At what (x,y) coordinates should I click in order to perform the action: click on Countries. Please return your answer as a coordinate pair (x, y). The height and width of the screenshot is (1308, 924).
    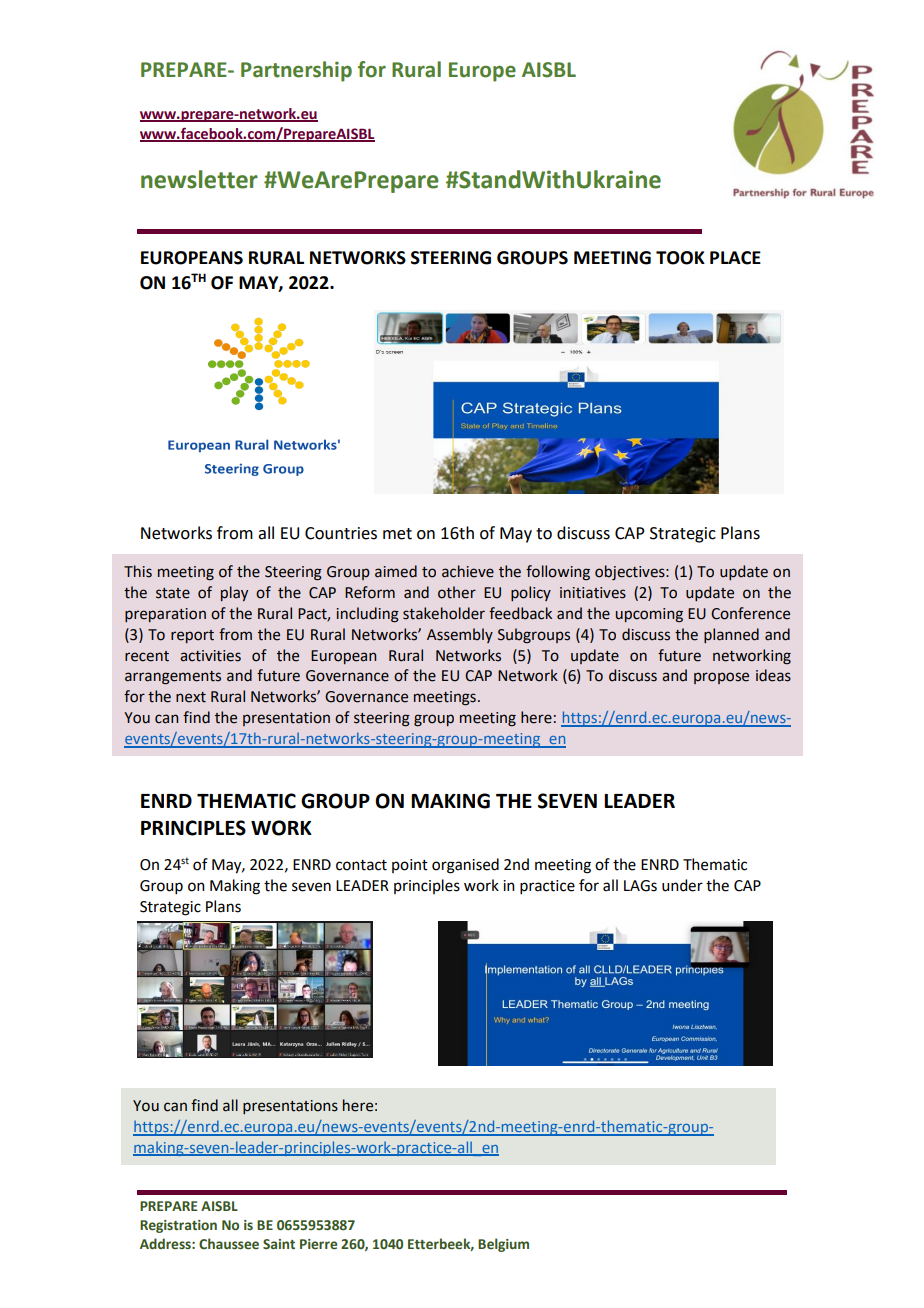
    Looking at the image, I should click on (341, 533).
